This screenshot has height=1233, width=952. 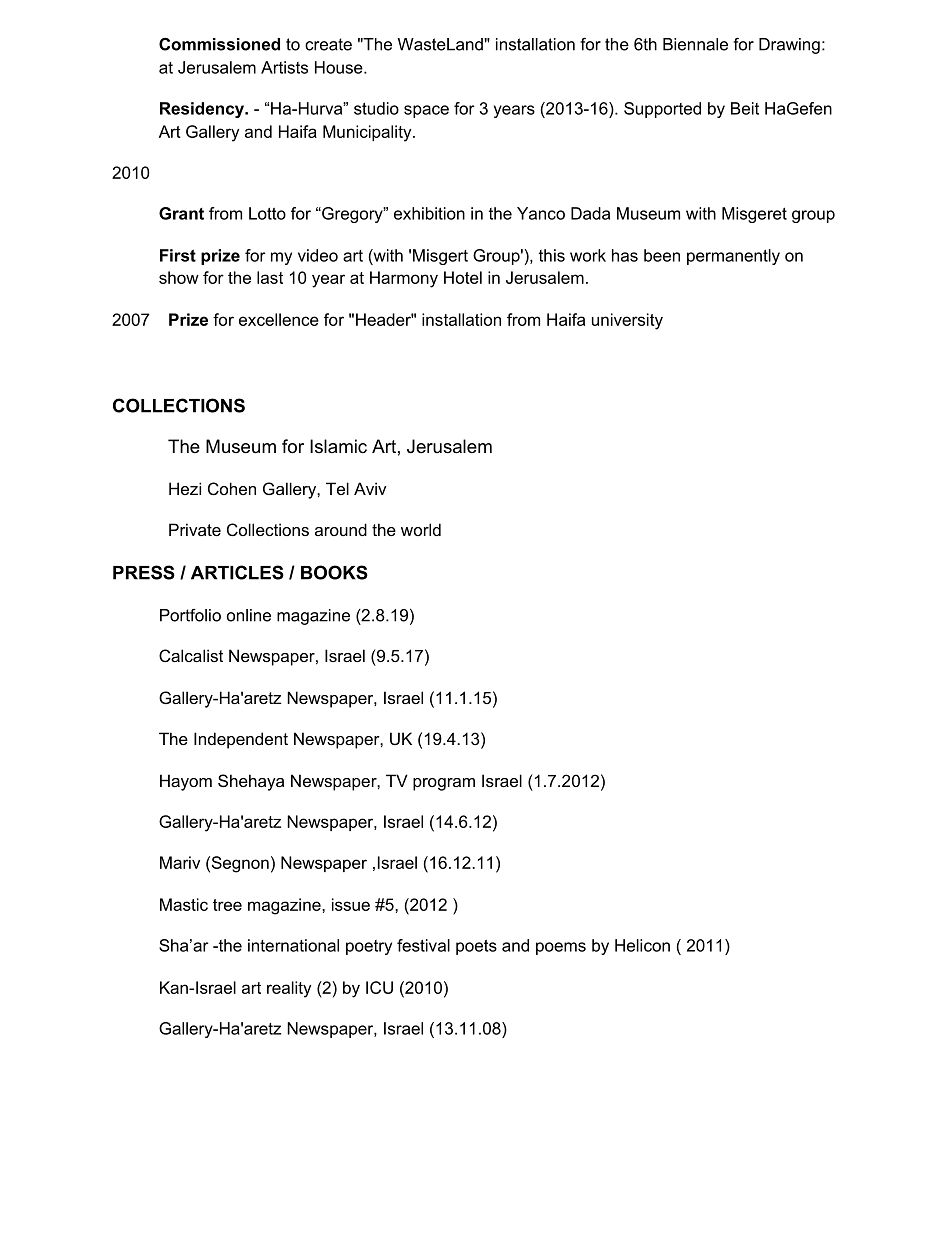 I want to click on online, so click(x=249, y=615).
